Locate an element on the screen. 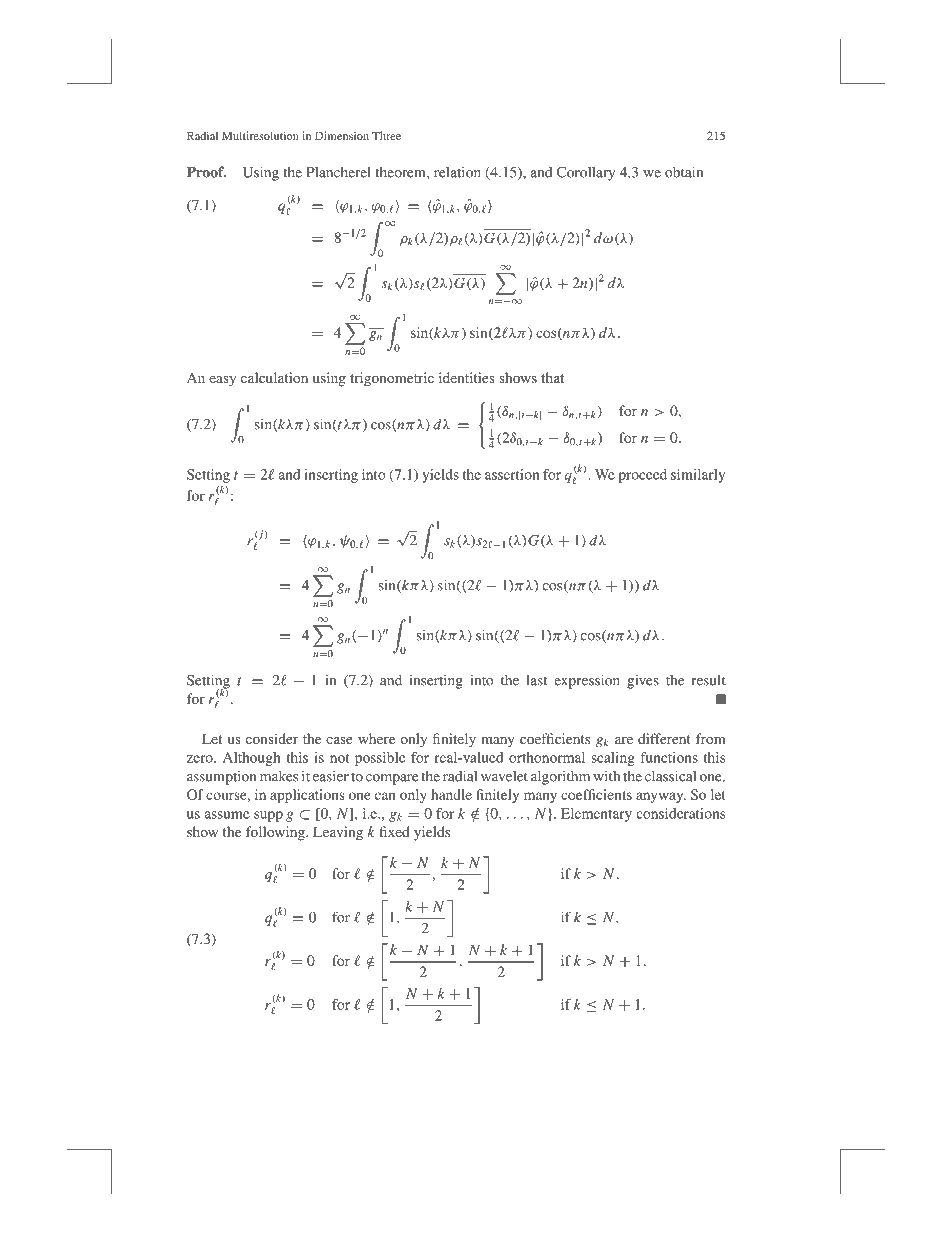 This screenshot has width=952, height=1233. obtain is located at coordinates (684, 172).
